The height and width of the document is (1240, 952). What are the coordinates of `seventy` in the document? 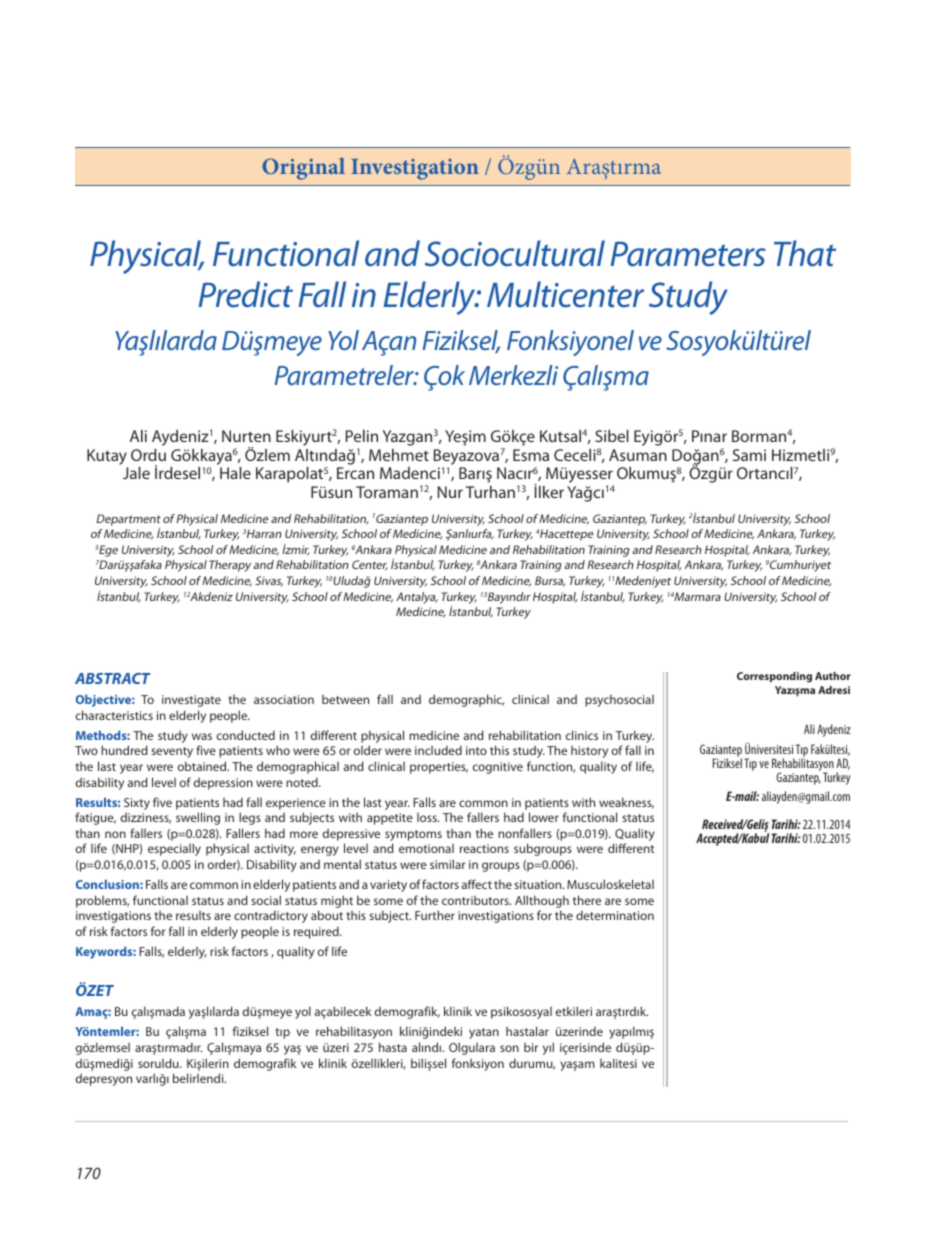 It's located at (172, 752).
